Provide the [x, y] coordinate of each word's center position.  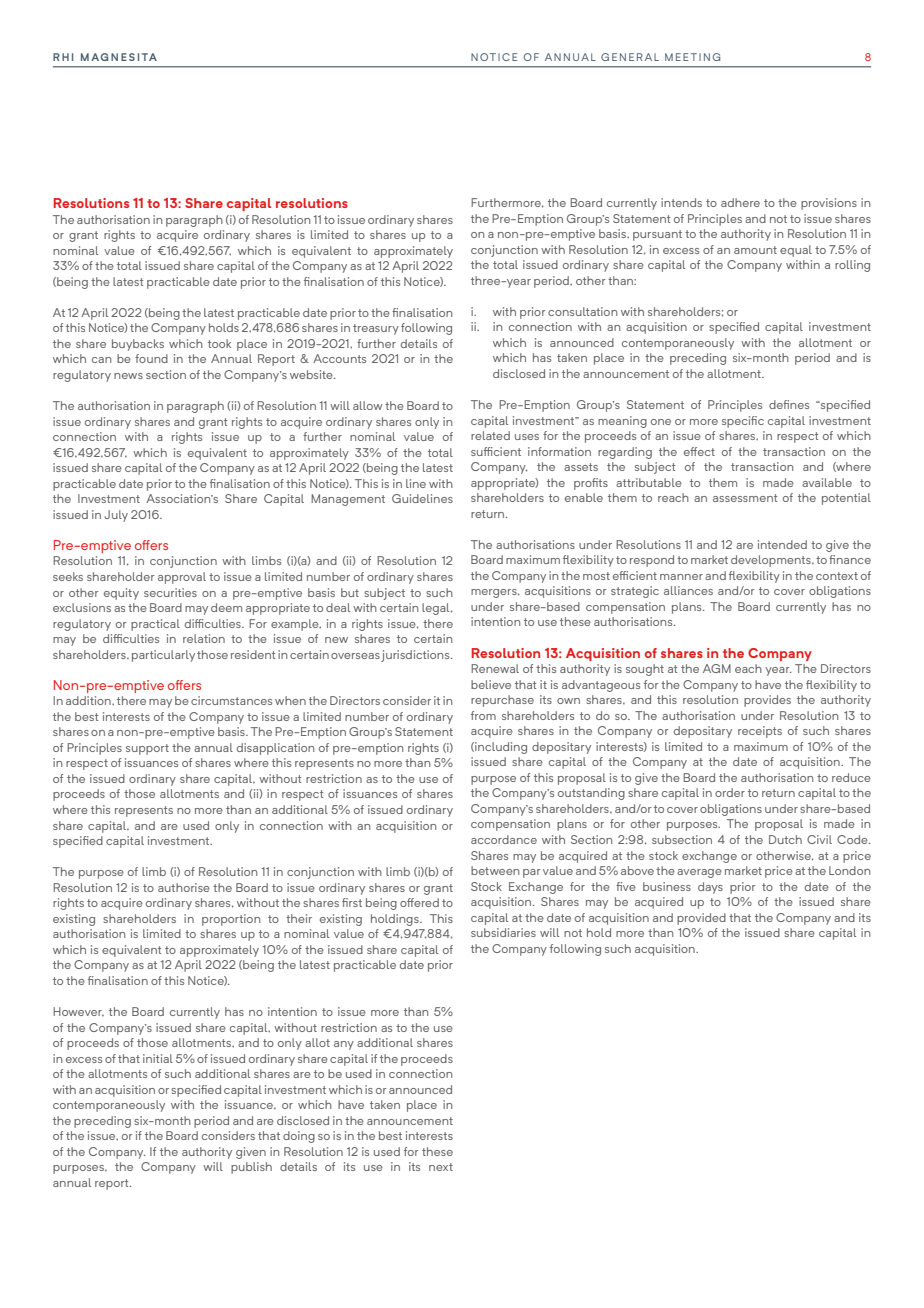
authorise [184, 887]
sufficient [496, 451]
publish [251, 1168]
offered [419, 902]
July [116, 516]
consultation [582, 311]
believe [491, 684]
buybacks [138, 345]
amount [755, 250]
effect [699, 451]
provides [767, 701]
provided [701, 919]
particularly [163, 656]
